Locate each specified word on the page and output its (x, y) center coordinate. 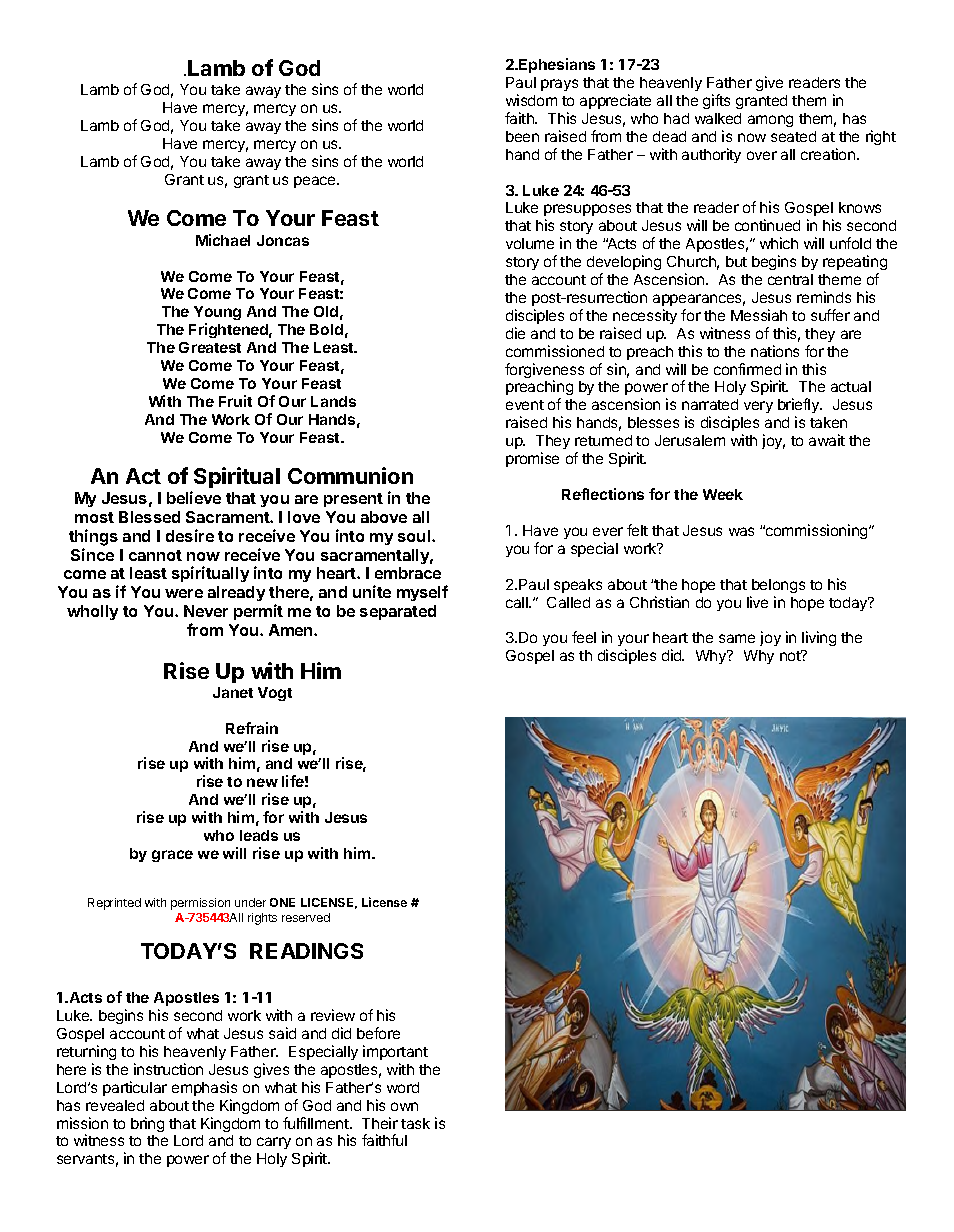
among (770, 121)
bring (147, 1124)
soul (415, 536)
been (522, 136)
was (741, 531)
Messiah (759, 315)
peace (316, 182)
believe (194, 497)
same (737, 638)
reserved (306, 917)
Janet (233, 692)
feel (584, 637)
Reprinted (114, 904)
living (819, 638)
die (515, 333)
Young (217, 315)
